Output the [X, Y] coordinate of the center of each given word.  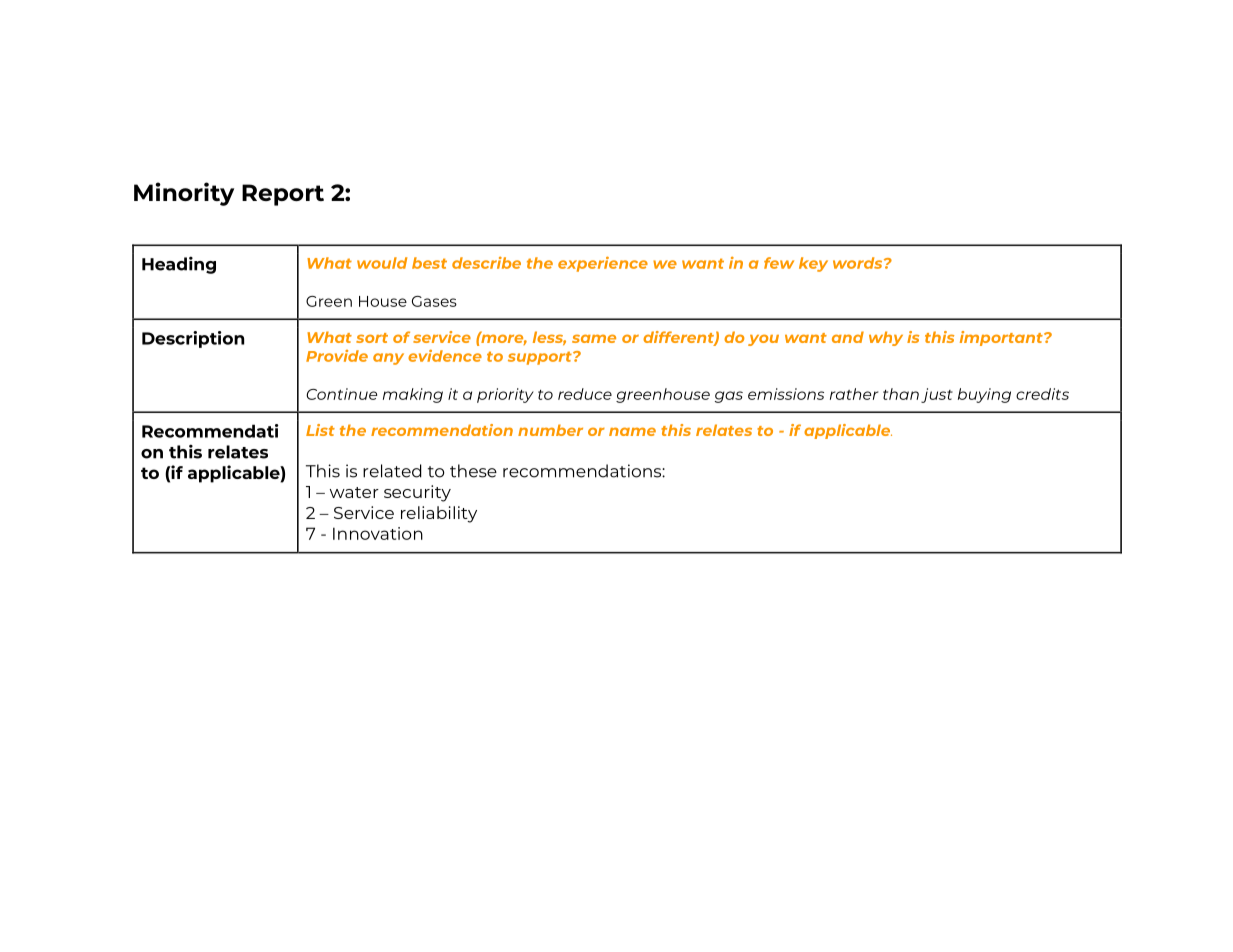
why [886, 338]
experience [603, 264]
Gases [434, 301]
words [859, 263]
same [594, 338]
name [632, 431]
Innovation [378, 533]
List [320, 430]
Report [283, 195]
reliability [439, 514]
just [937, 395]
